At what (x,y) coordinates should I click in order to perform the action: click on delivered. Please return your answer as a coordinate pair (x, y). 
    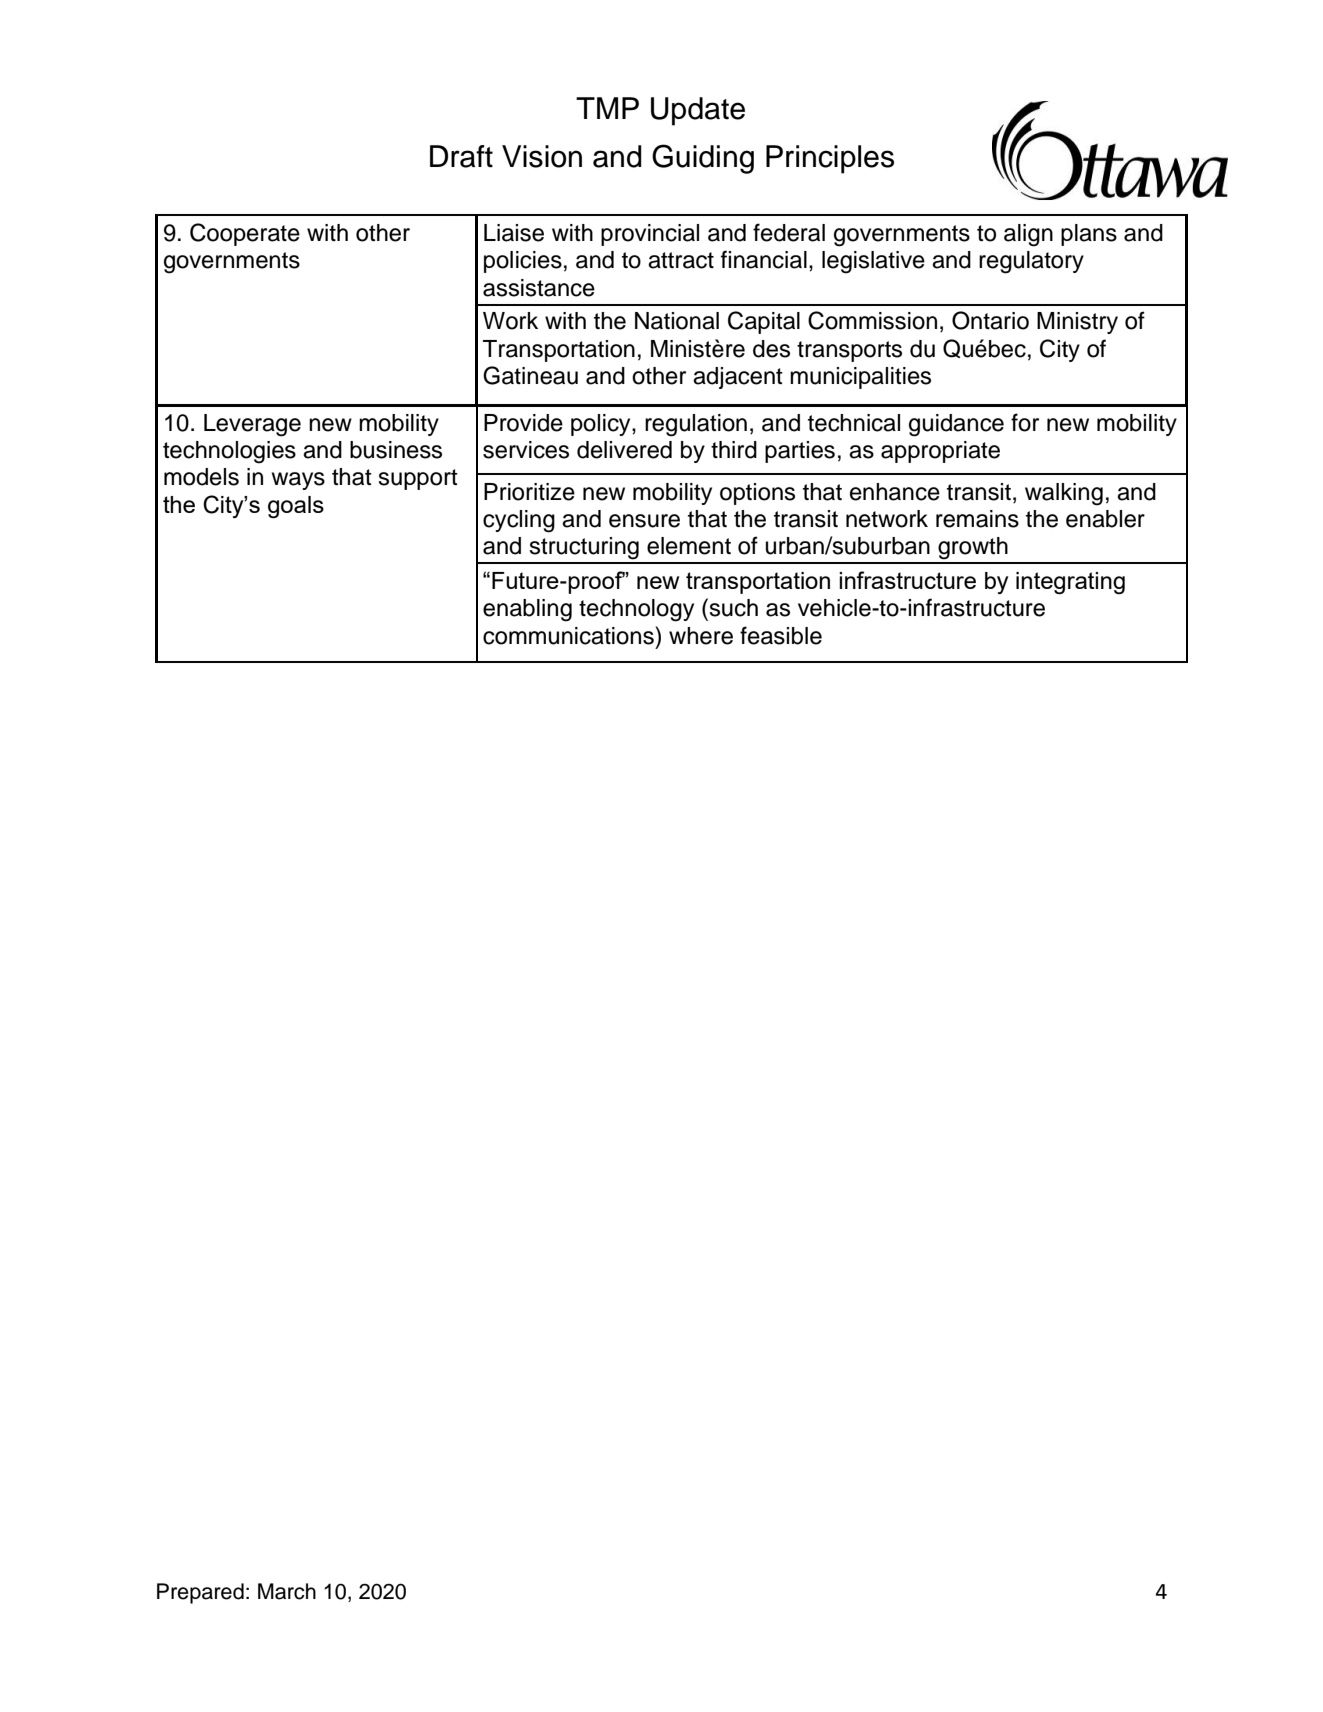
    Looking at the image, I should click on (624, 450).
